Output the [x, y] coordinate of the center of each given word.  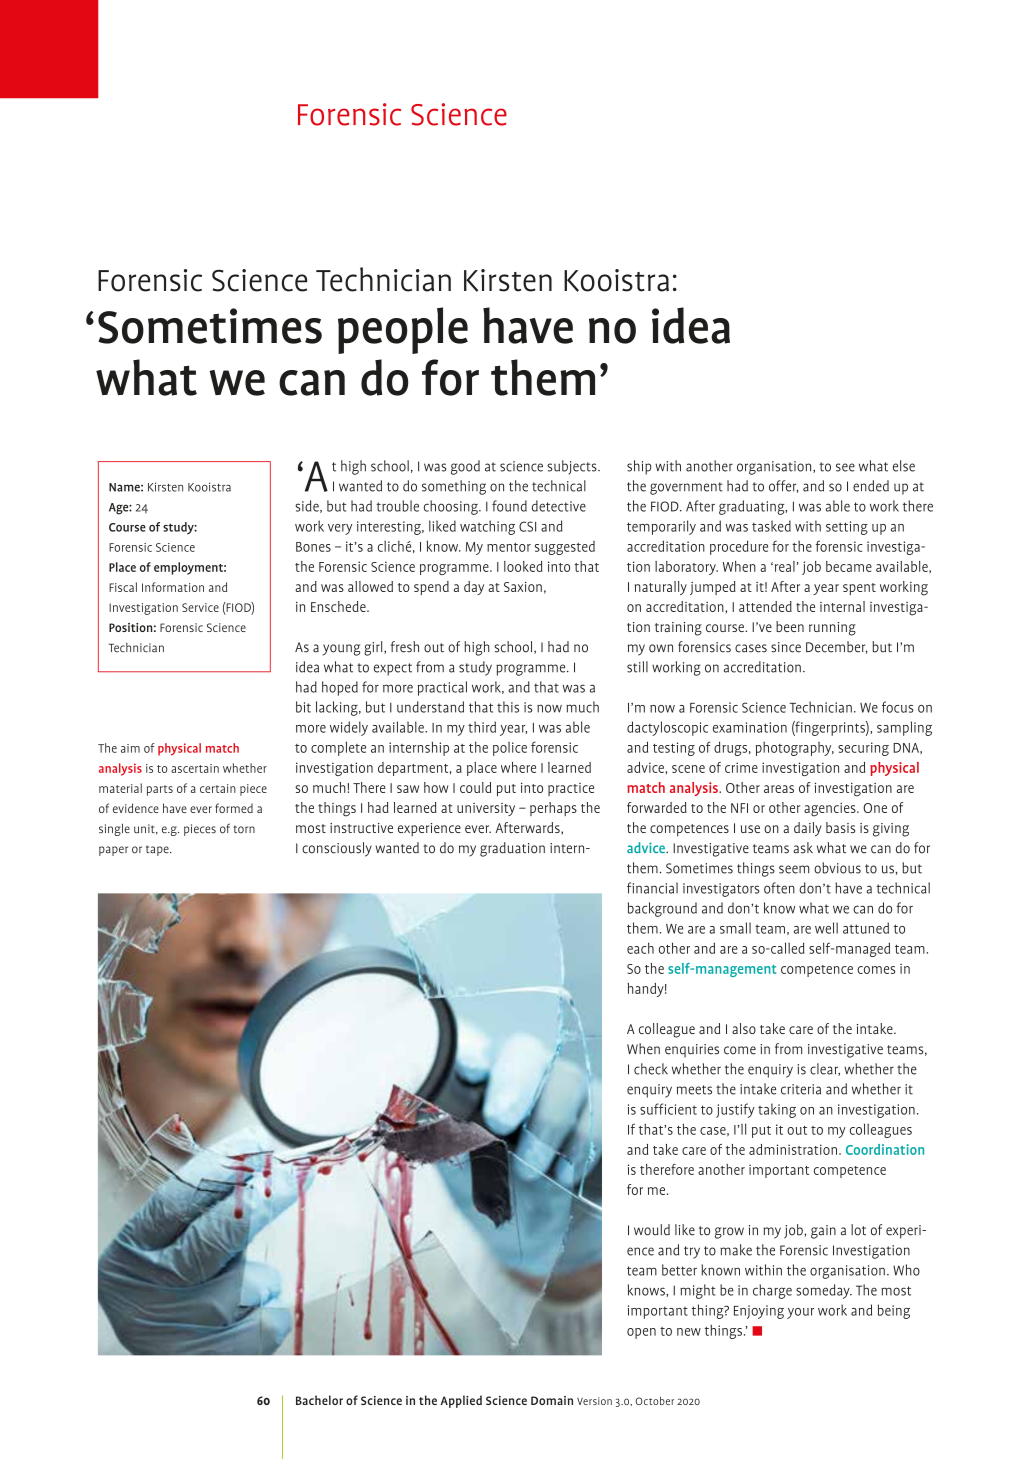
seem [794, 869]
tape [158, 850]
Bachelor [319, 1400]
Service [200, 607]
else [904, 466]
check [651, 1069]
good [465, 467]
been [790, 626]
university [486, 809]
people [403, 330]
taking [777, 1110]
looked [523, 566]
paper [113, 851]
